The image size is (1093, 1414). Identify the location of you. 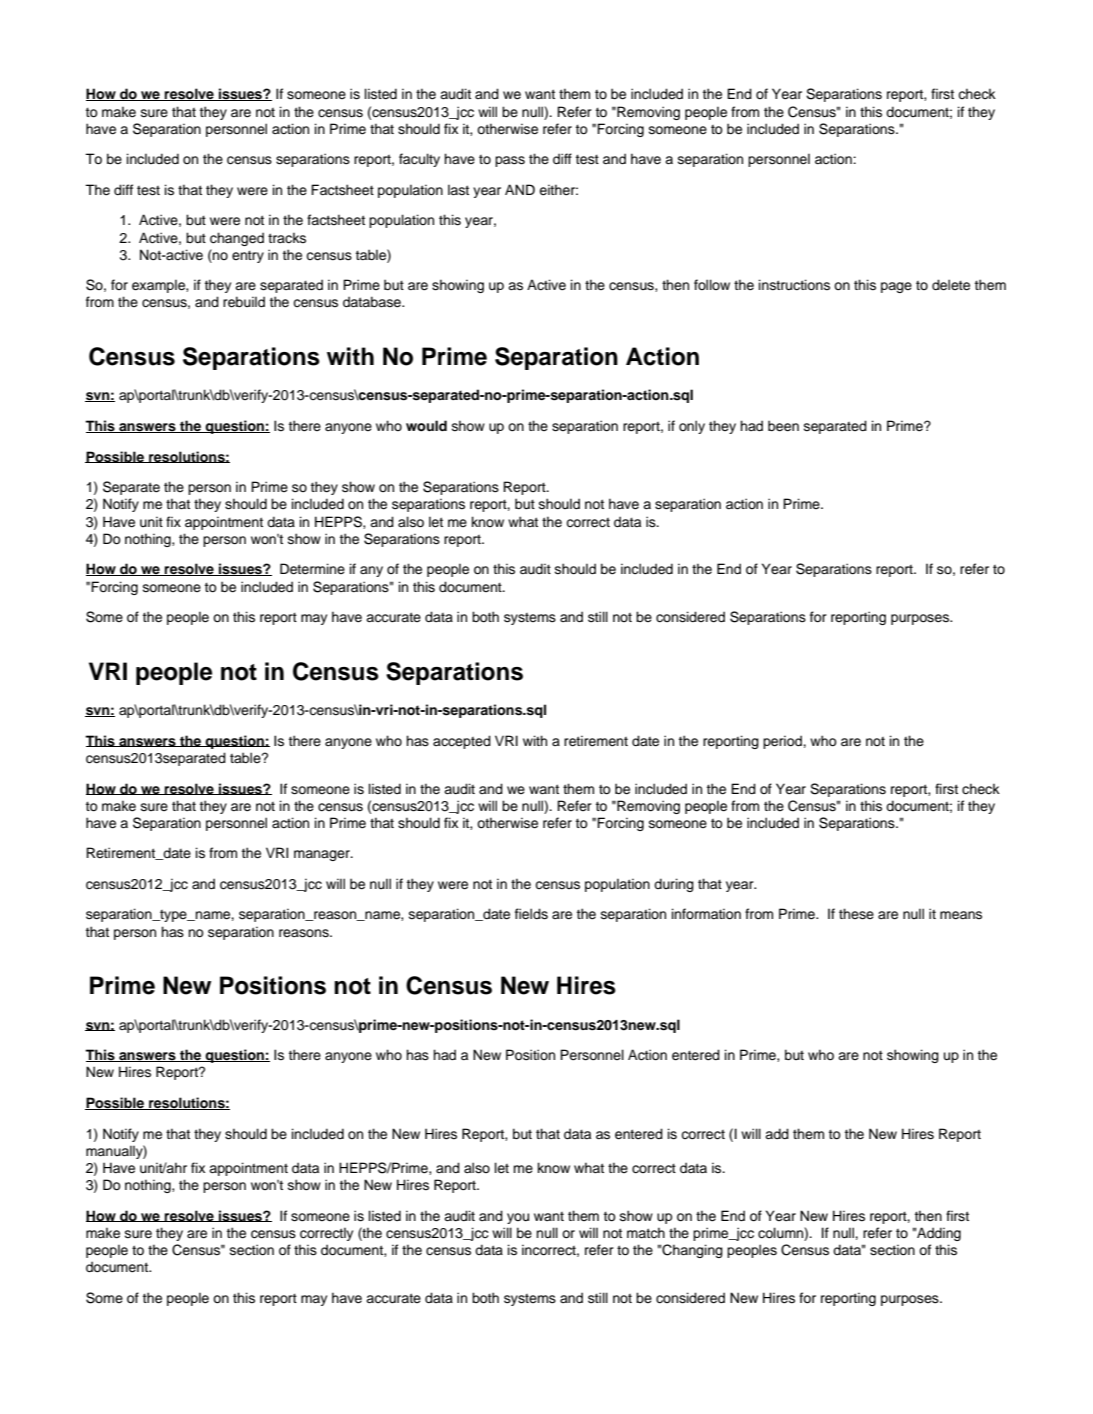
(518, 1218).
